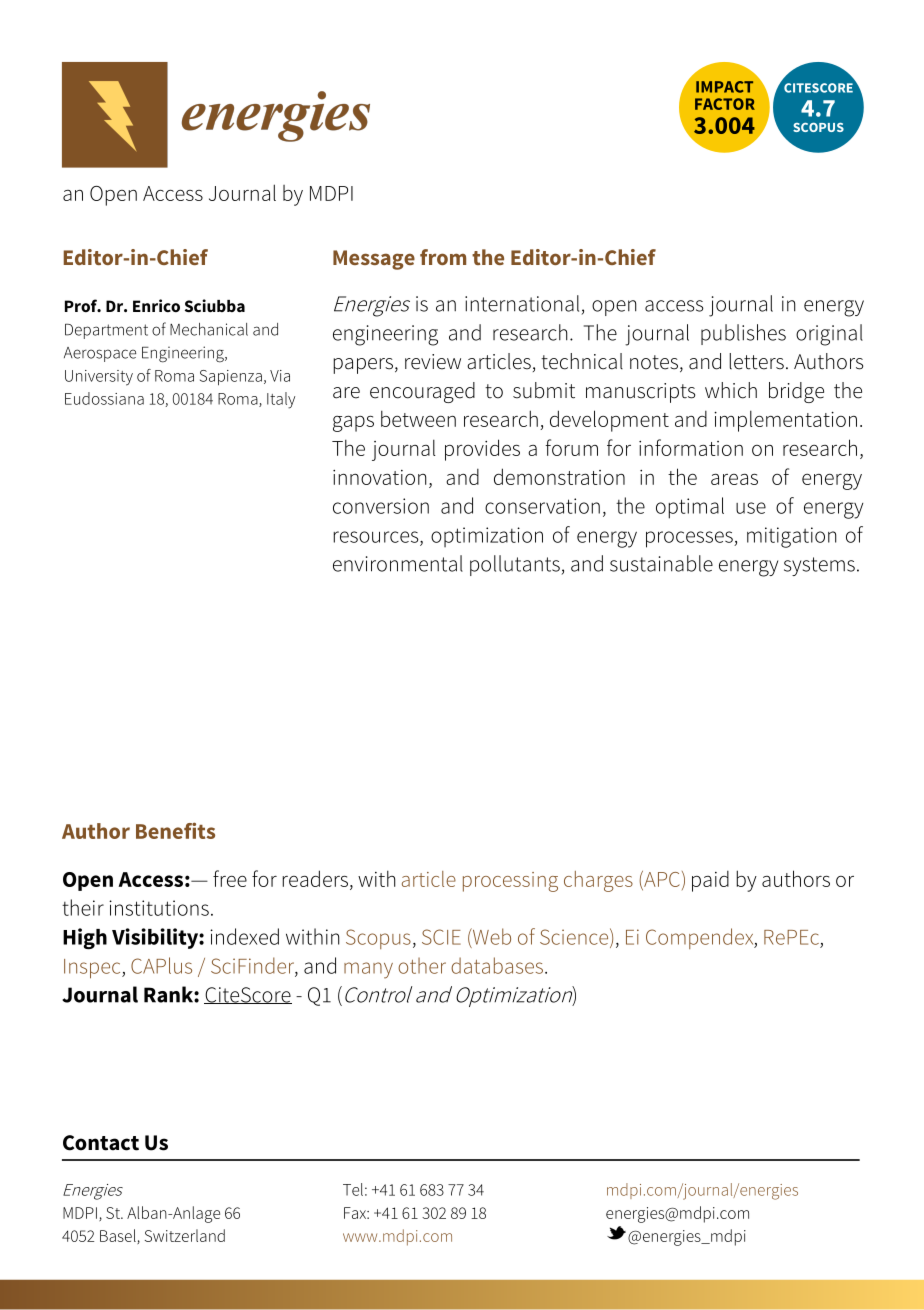 The width and height of the screenshot is (924, 1310). Describe the element at coordinates (510, 882) in the screenshot. I see `processing` at that location.
